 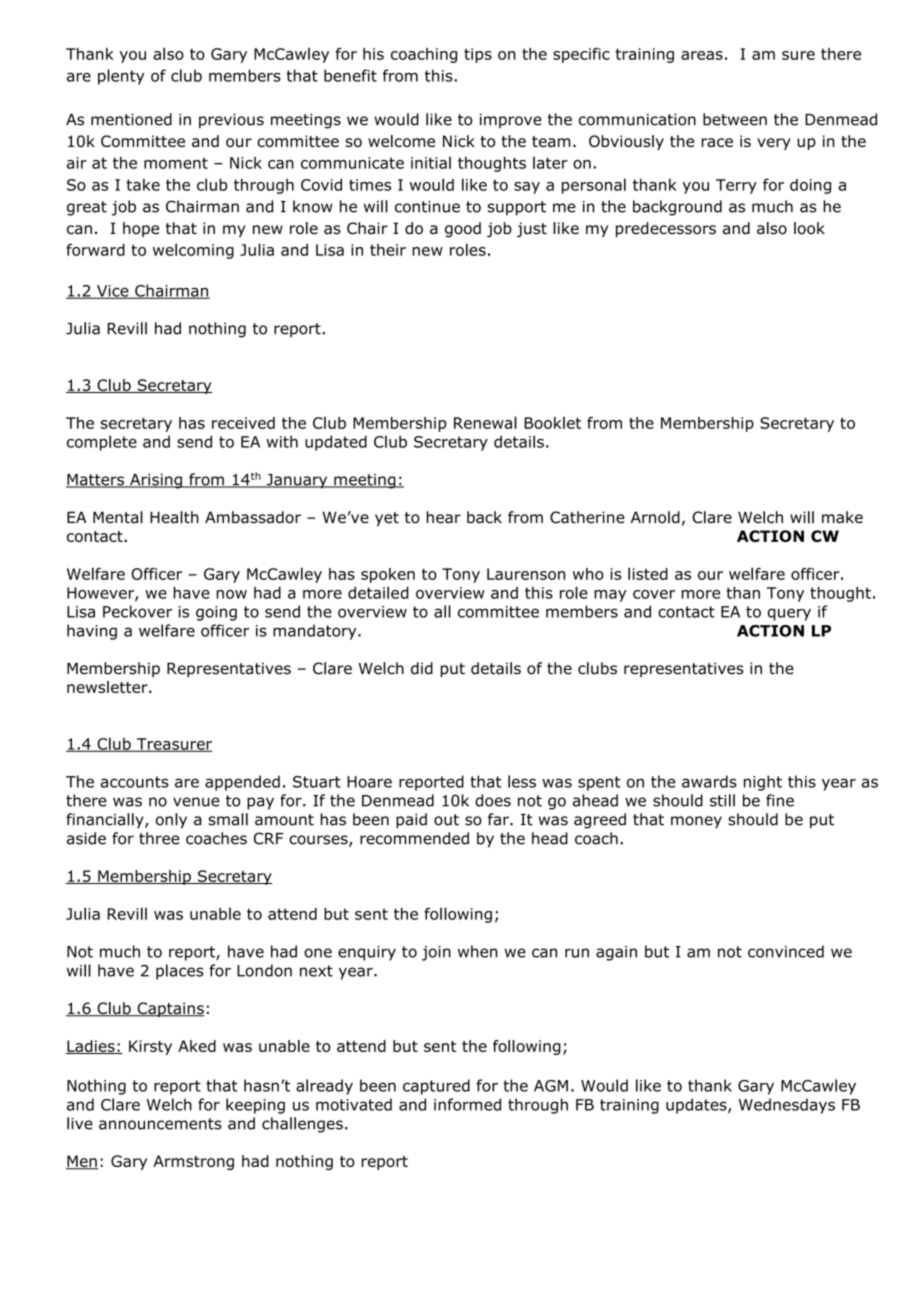 What do you see at coordinates (216, 613) in the document?
I see `going` at bounding box center [216, 613].
